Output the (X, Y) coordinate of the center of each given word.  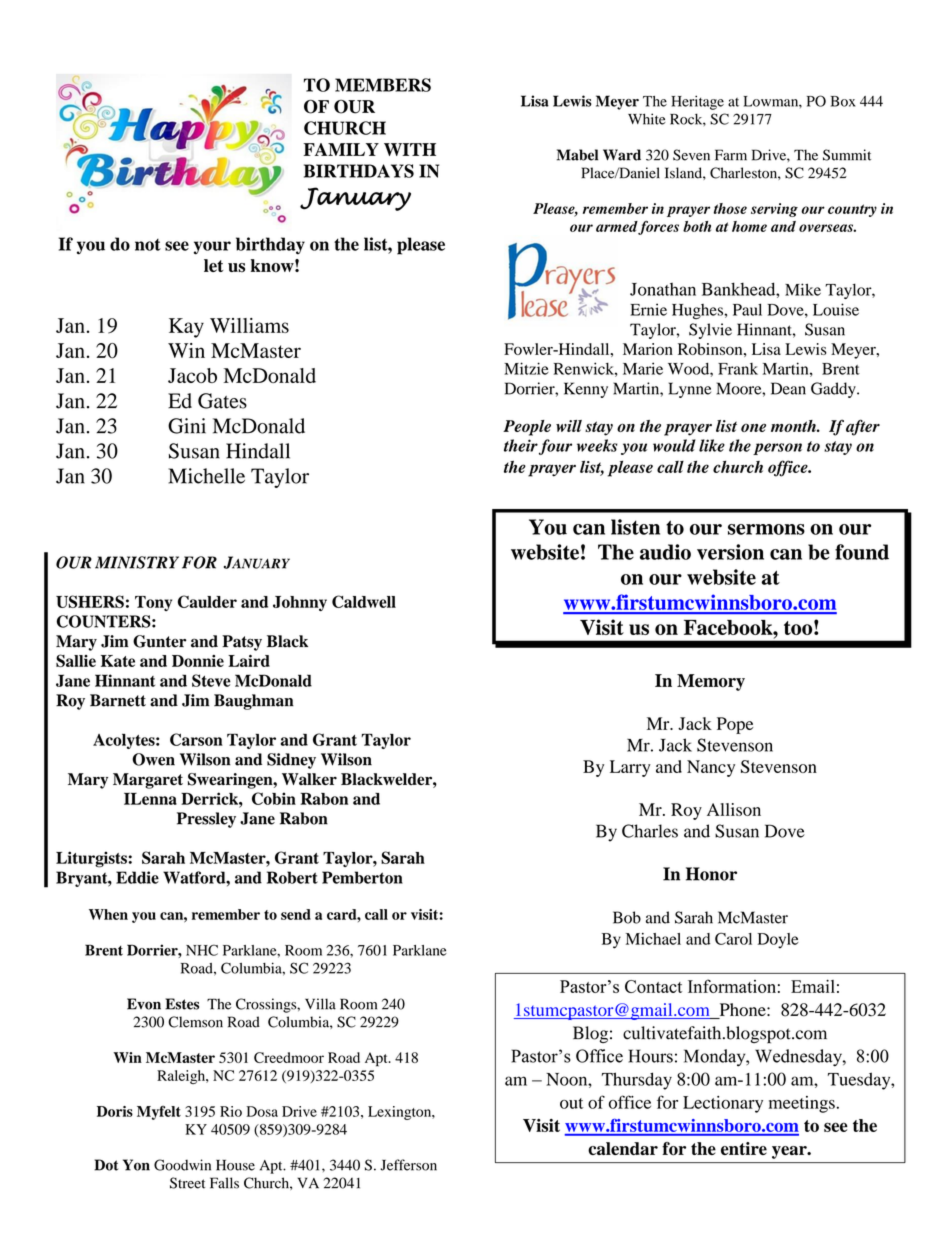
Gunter (159, 641)
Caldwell (364, 601)
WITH (410, 149)
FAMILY (341, 149)
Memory (711, 682)
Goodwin (182, 1165)
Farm (731, 155)
